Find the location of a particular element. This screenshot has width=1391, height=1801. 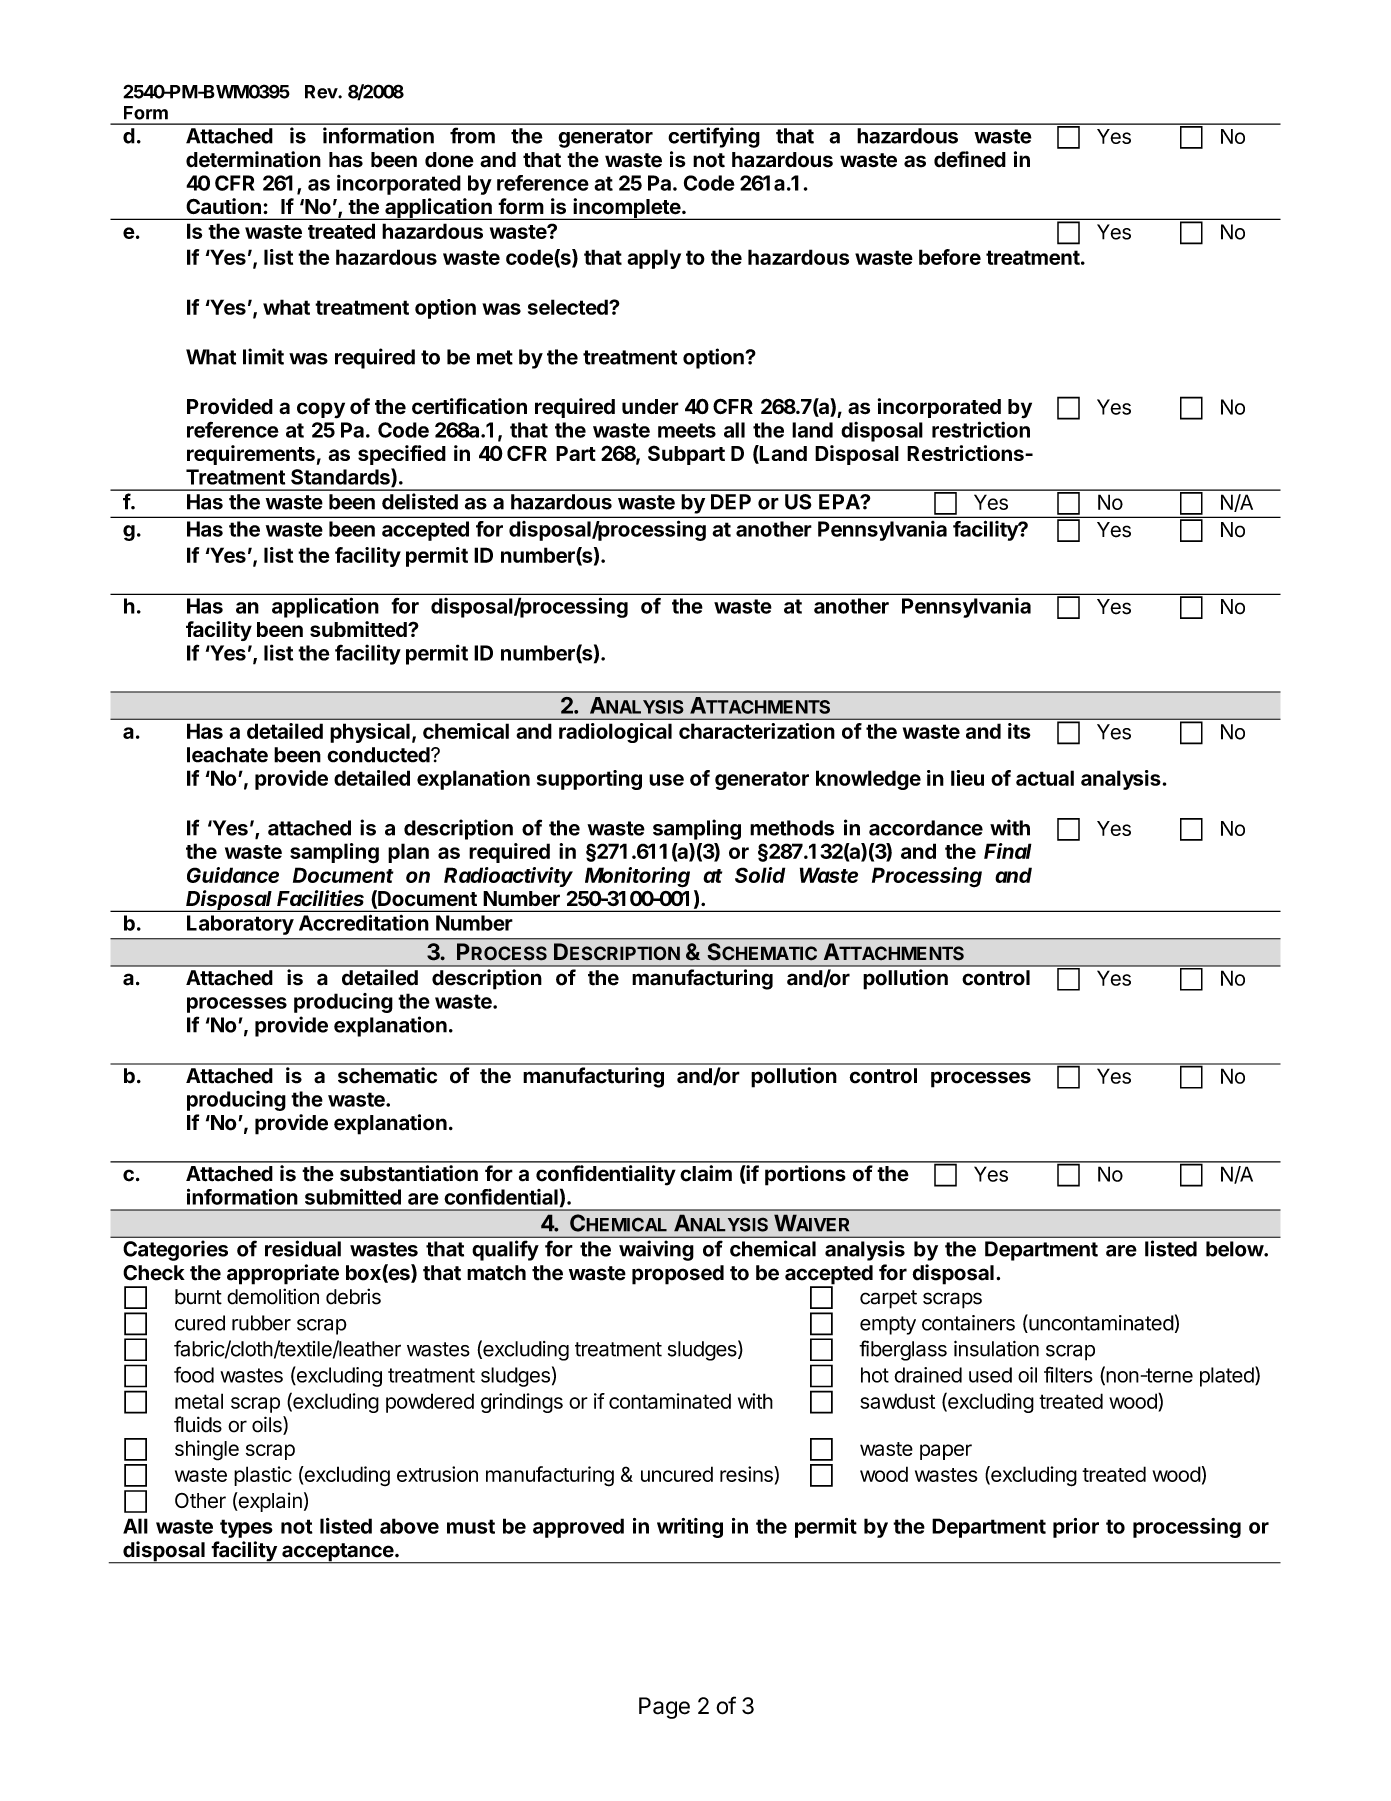

requirements is located at coordinates (251, 455).
